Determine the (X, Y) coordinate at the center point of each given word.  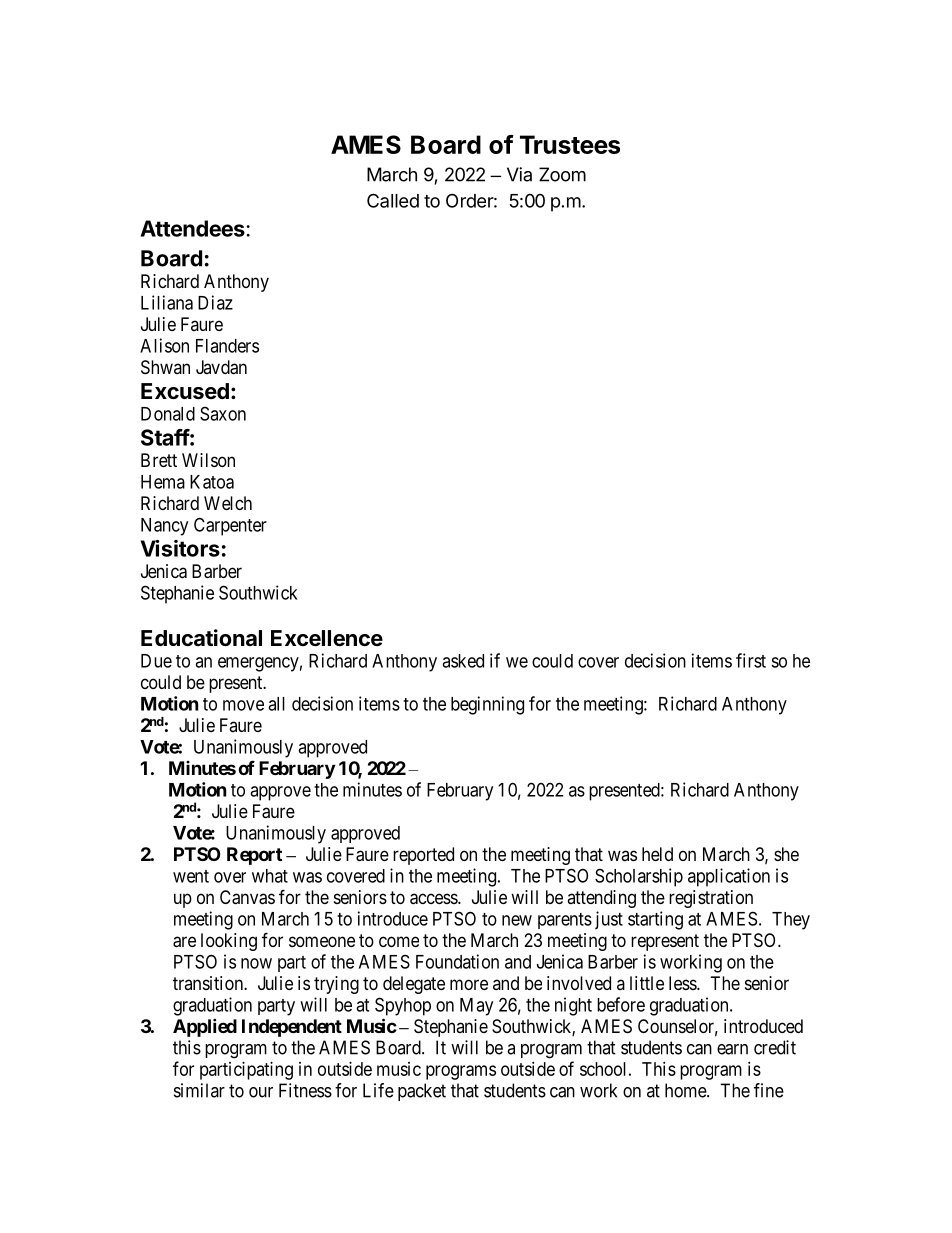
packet (422, 1092)
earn (732, 1049)
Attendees (193, 228)
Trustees (570, 144)
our (261, 1092)
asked (463, 661)
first (751, 660)
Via (519, 174)
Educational (201, 637)
